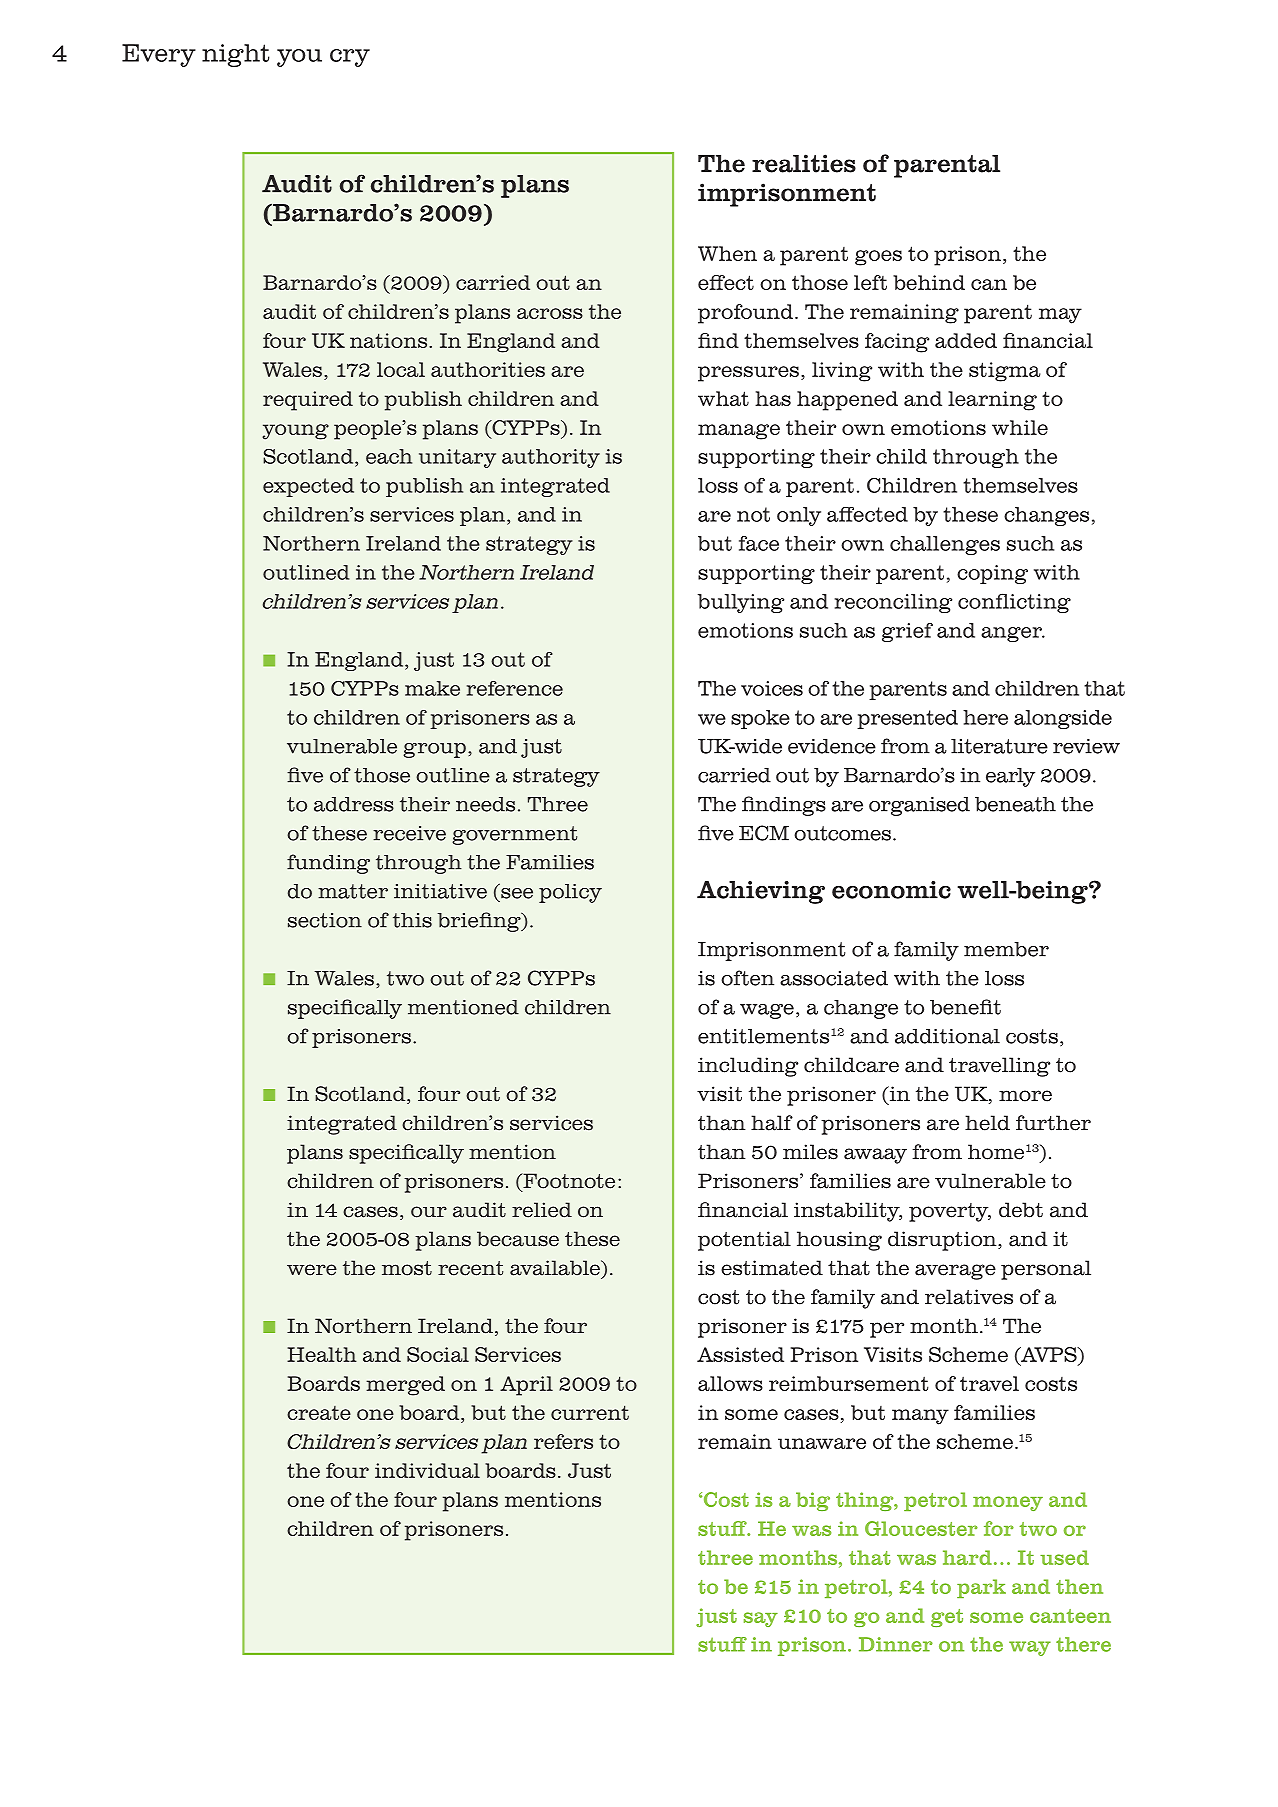 The width and height of the document is (1278, 1807). Describe the element at coordinates (328, 864) in the document. I see `funding` at that location.
